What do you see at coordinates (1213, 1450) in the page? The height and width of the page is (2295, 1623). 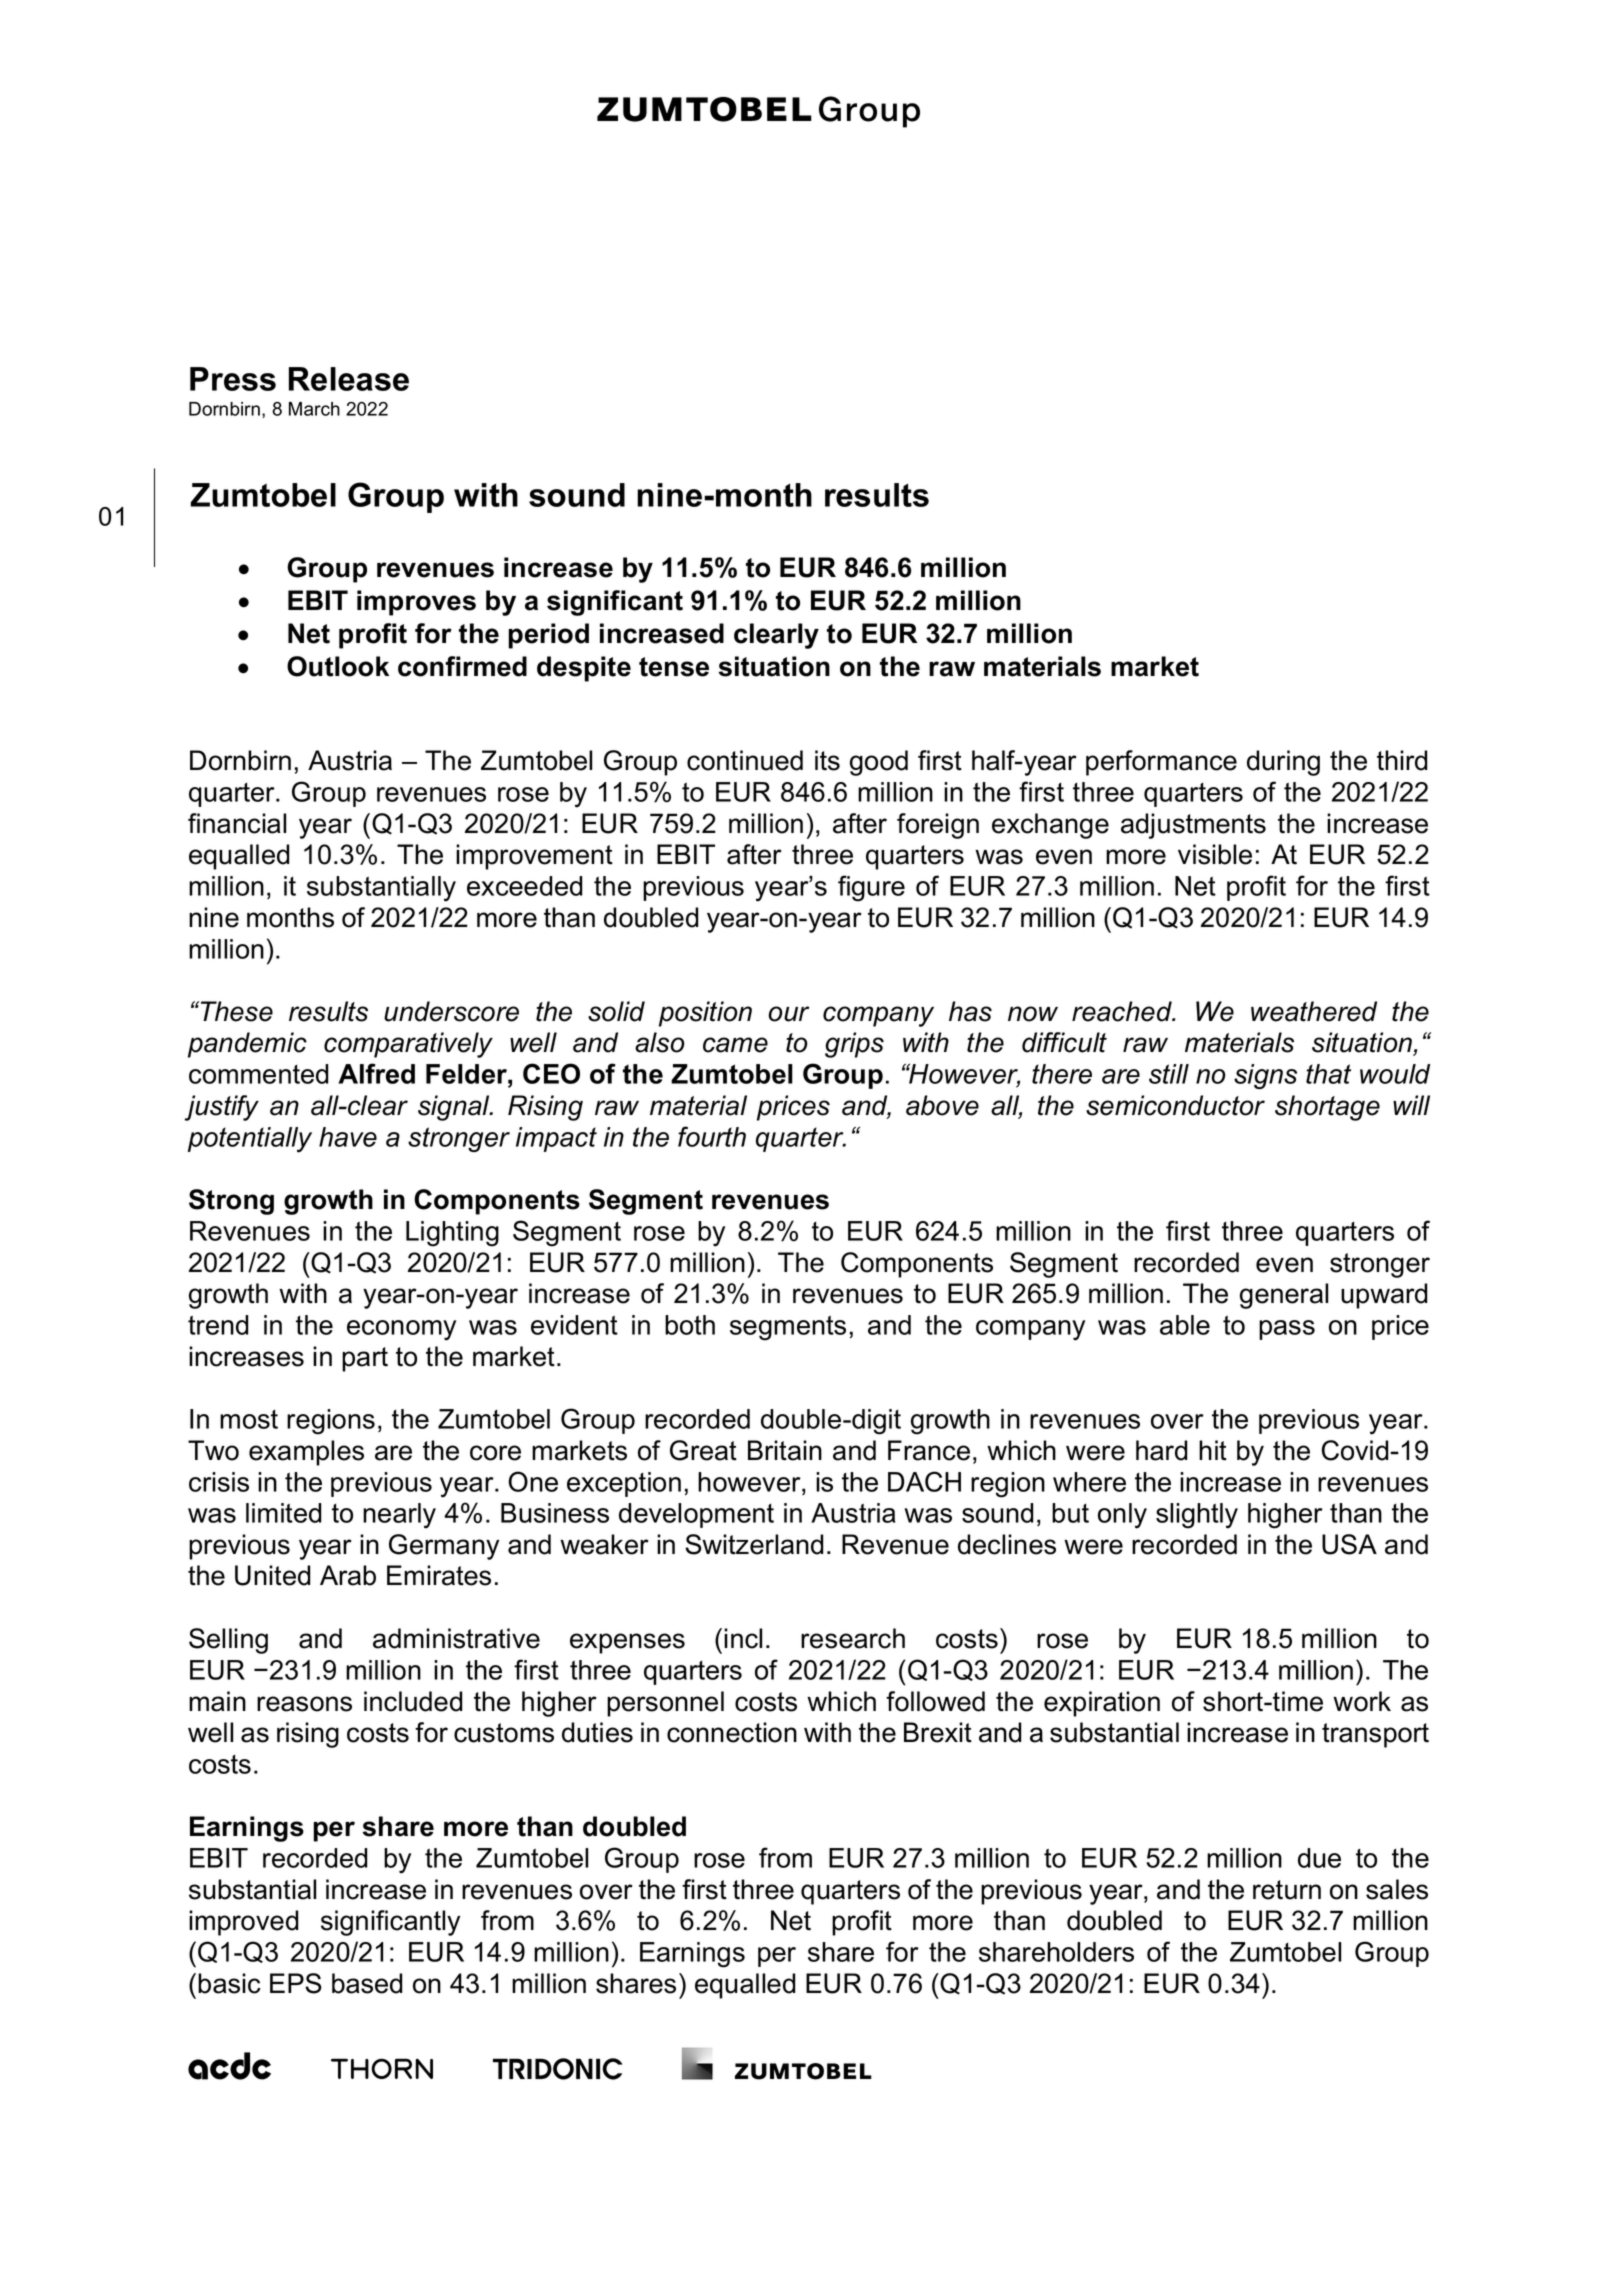 I see `hit` at bounding box center [1213, 1450].
